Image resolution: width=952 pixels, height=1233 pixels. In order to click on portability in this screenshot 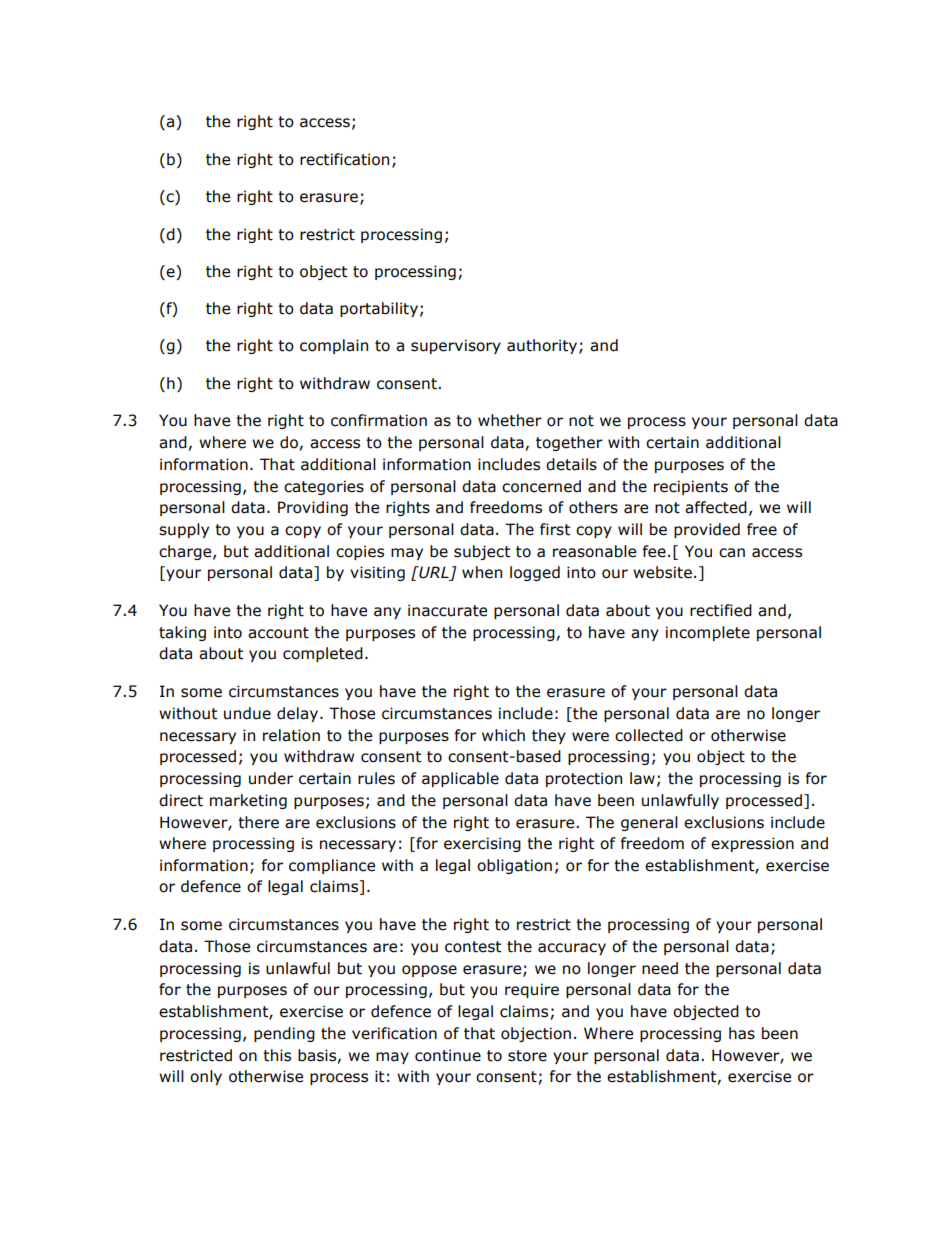, I will do `click(379, 309)`.
